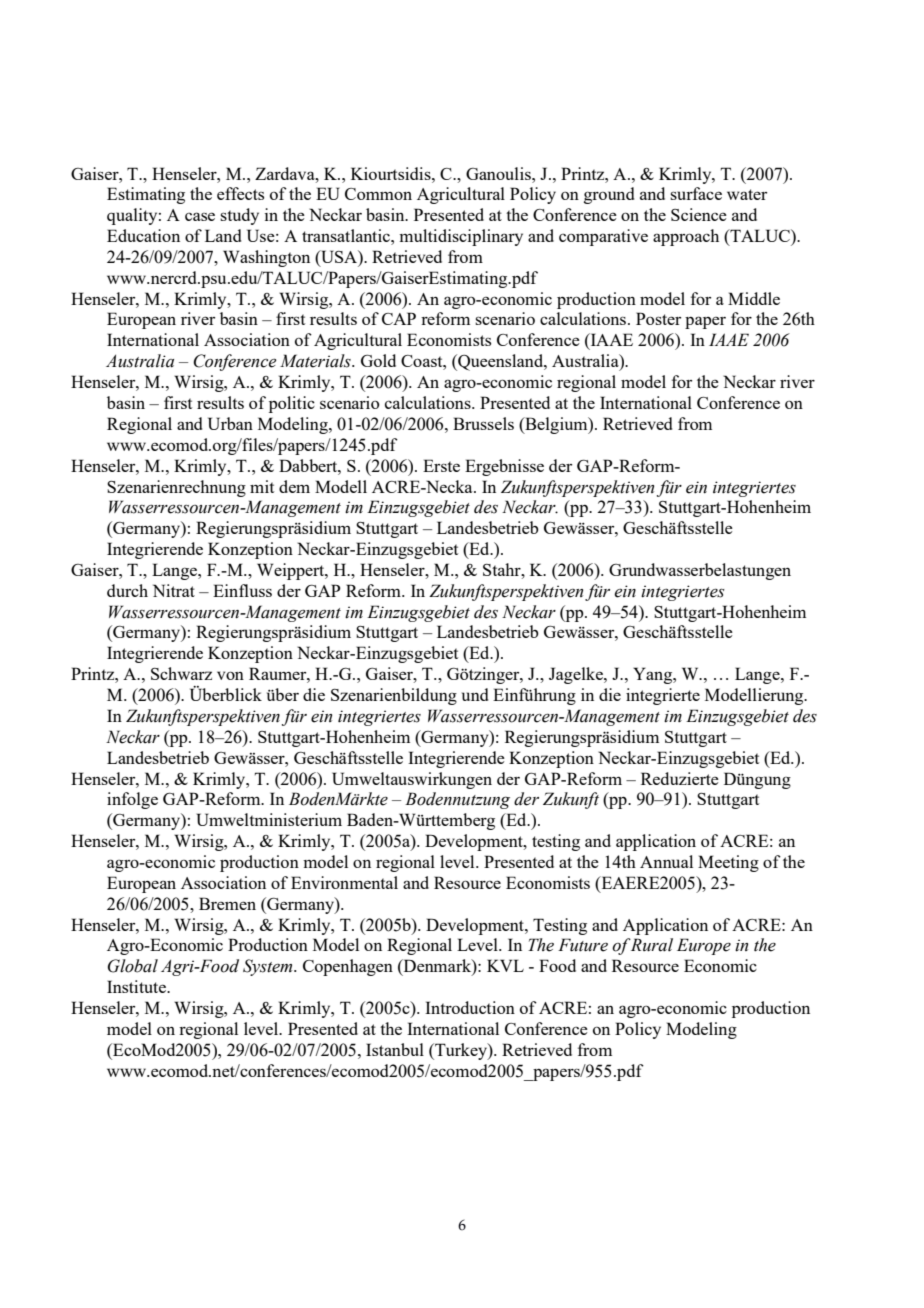  Describe the element at coordinates (230, 675) in the screenshot. I see `von` at that location.
